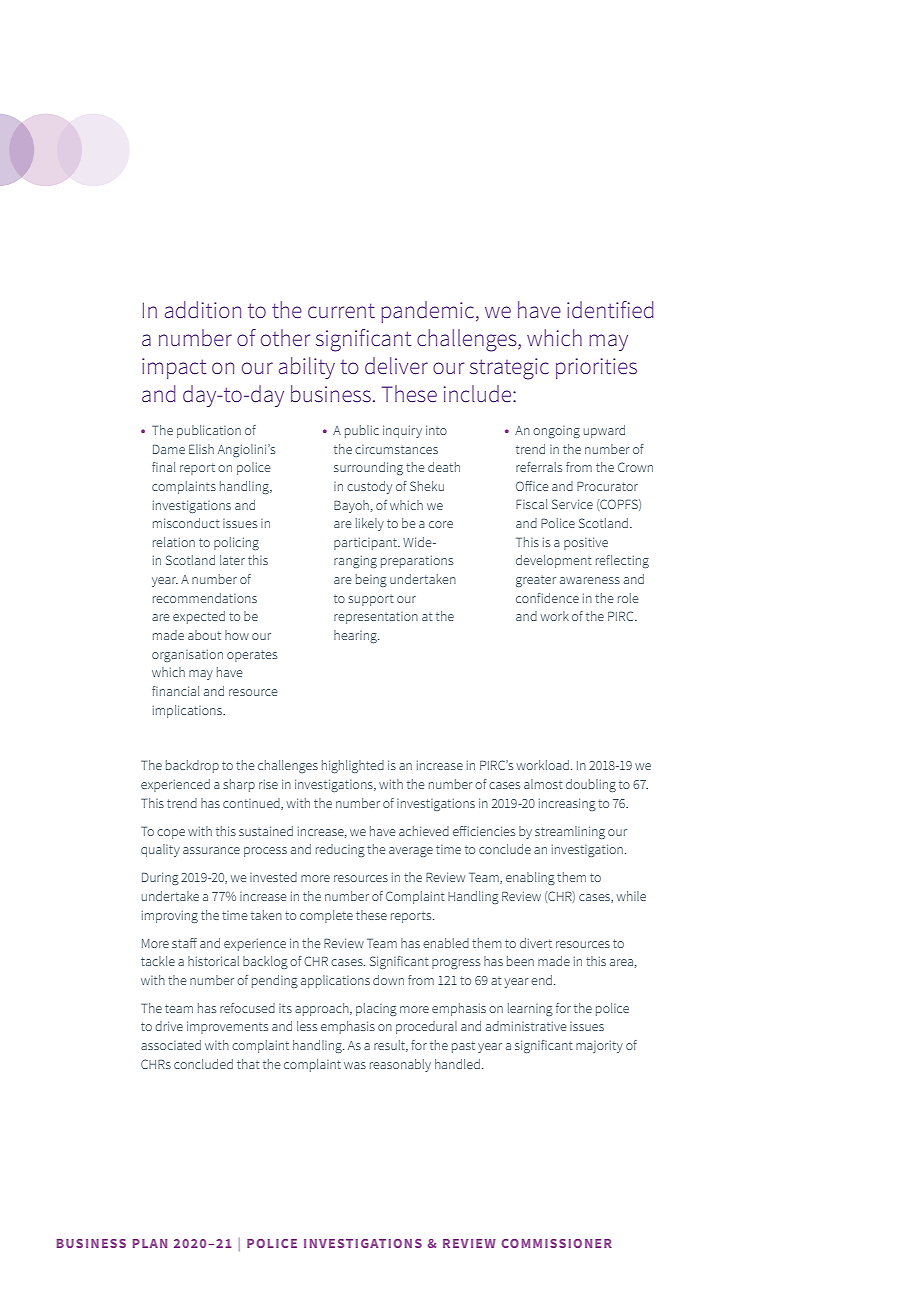  Describe the element at coordinates (591, 785) in the screenshot. I see `doubling` at that location.
